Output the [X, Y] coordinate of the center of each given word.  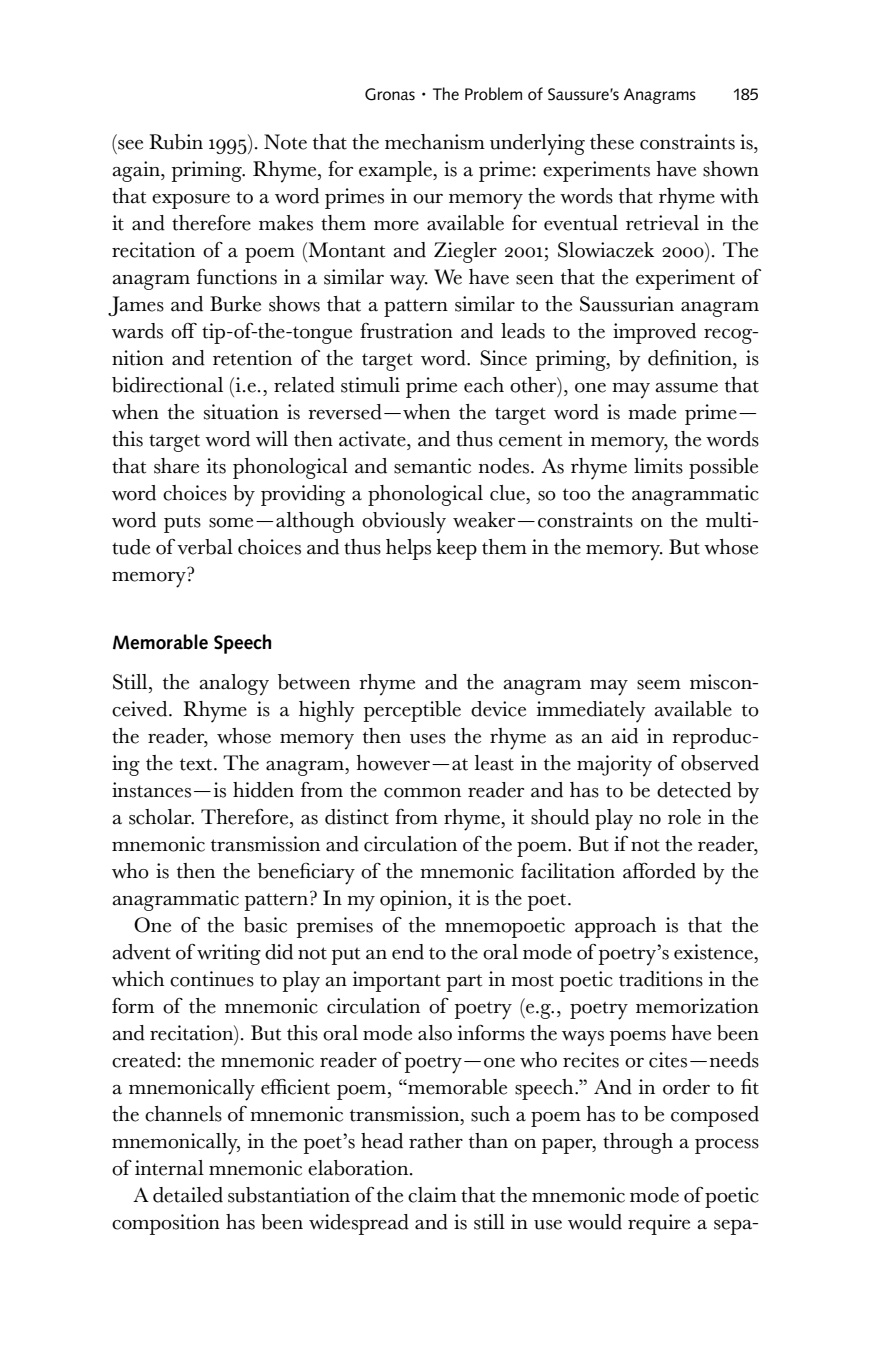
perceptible [412, 711]
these [612, 142]
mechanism [435, 142]
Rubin [176, 142]
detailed [188, 1195]
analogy [234, 685]
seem [659, 685]
